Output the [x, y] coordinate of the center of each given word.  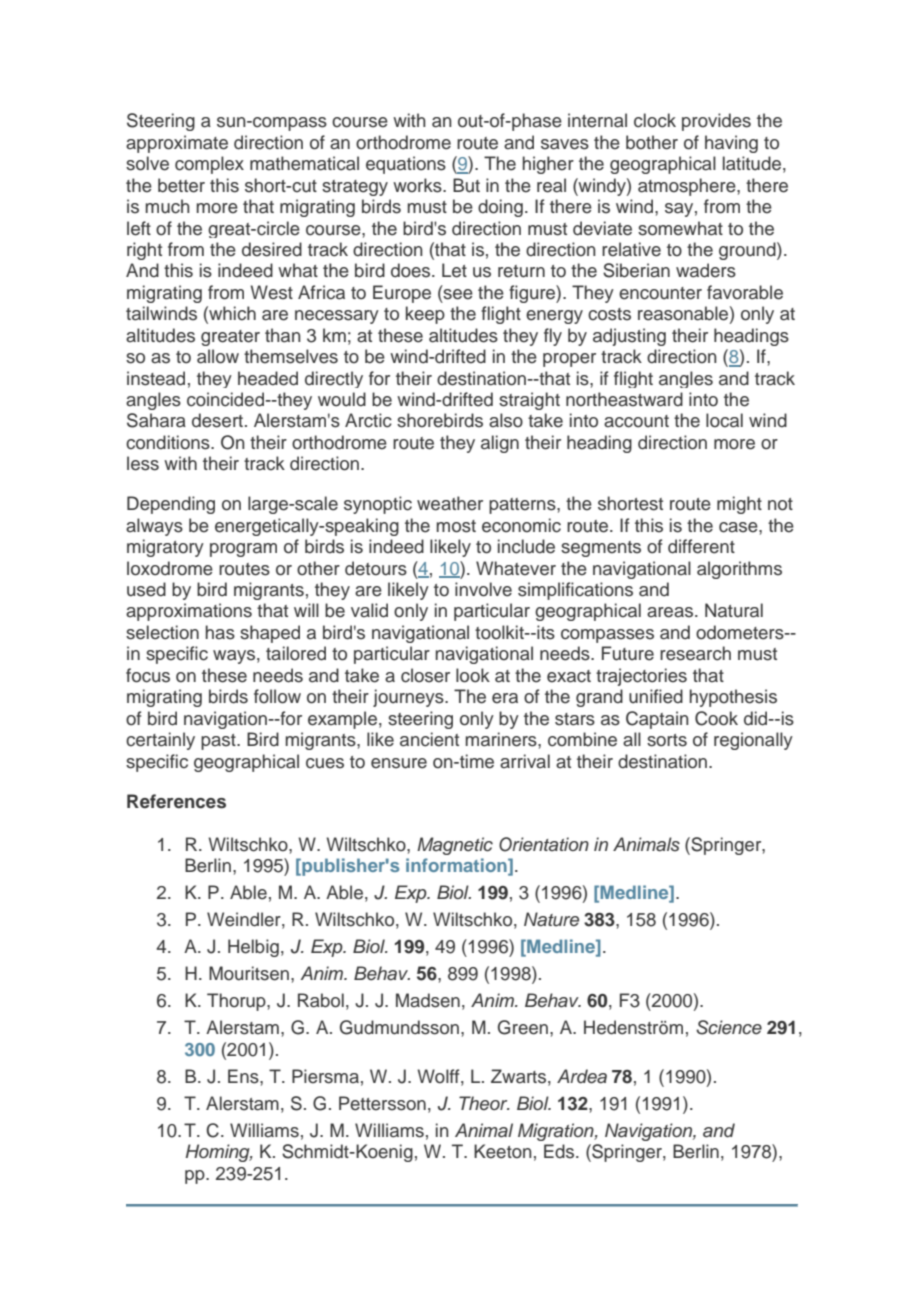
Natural [734, 610]
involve [483, 589]
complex [209, 165]
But [466, 185]
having [731, 144]
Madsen [428, 1000]
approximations [189, 612]
